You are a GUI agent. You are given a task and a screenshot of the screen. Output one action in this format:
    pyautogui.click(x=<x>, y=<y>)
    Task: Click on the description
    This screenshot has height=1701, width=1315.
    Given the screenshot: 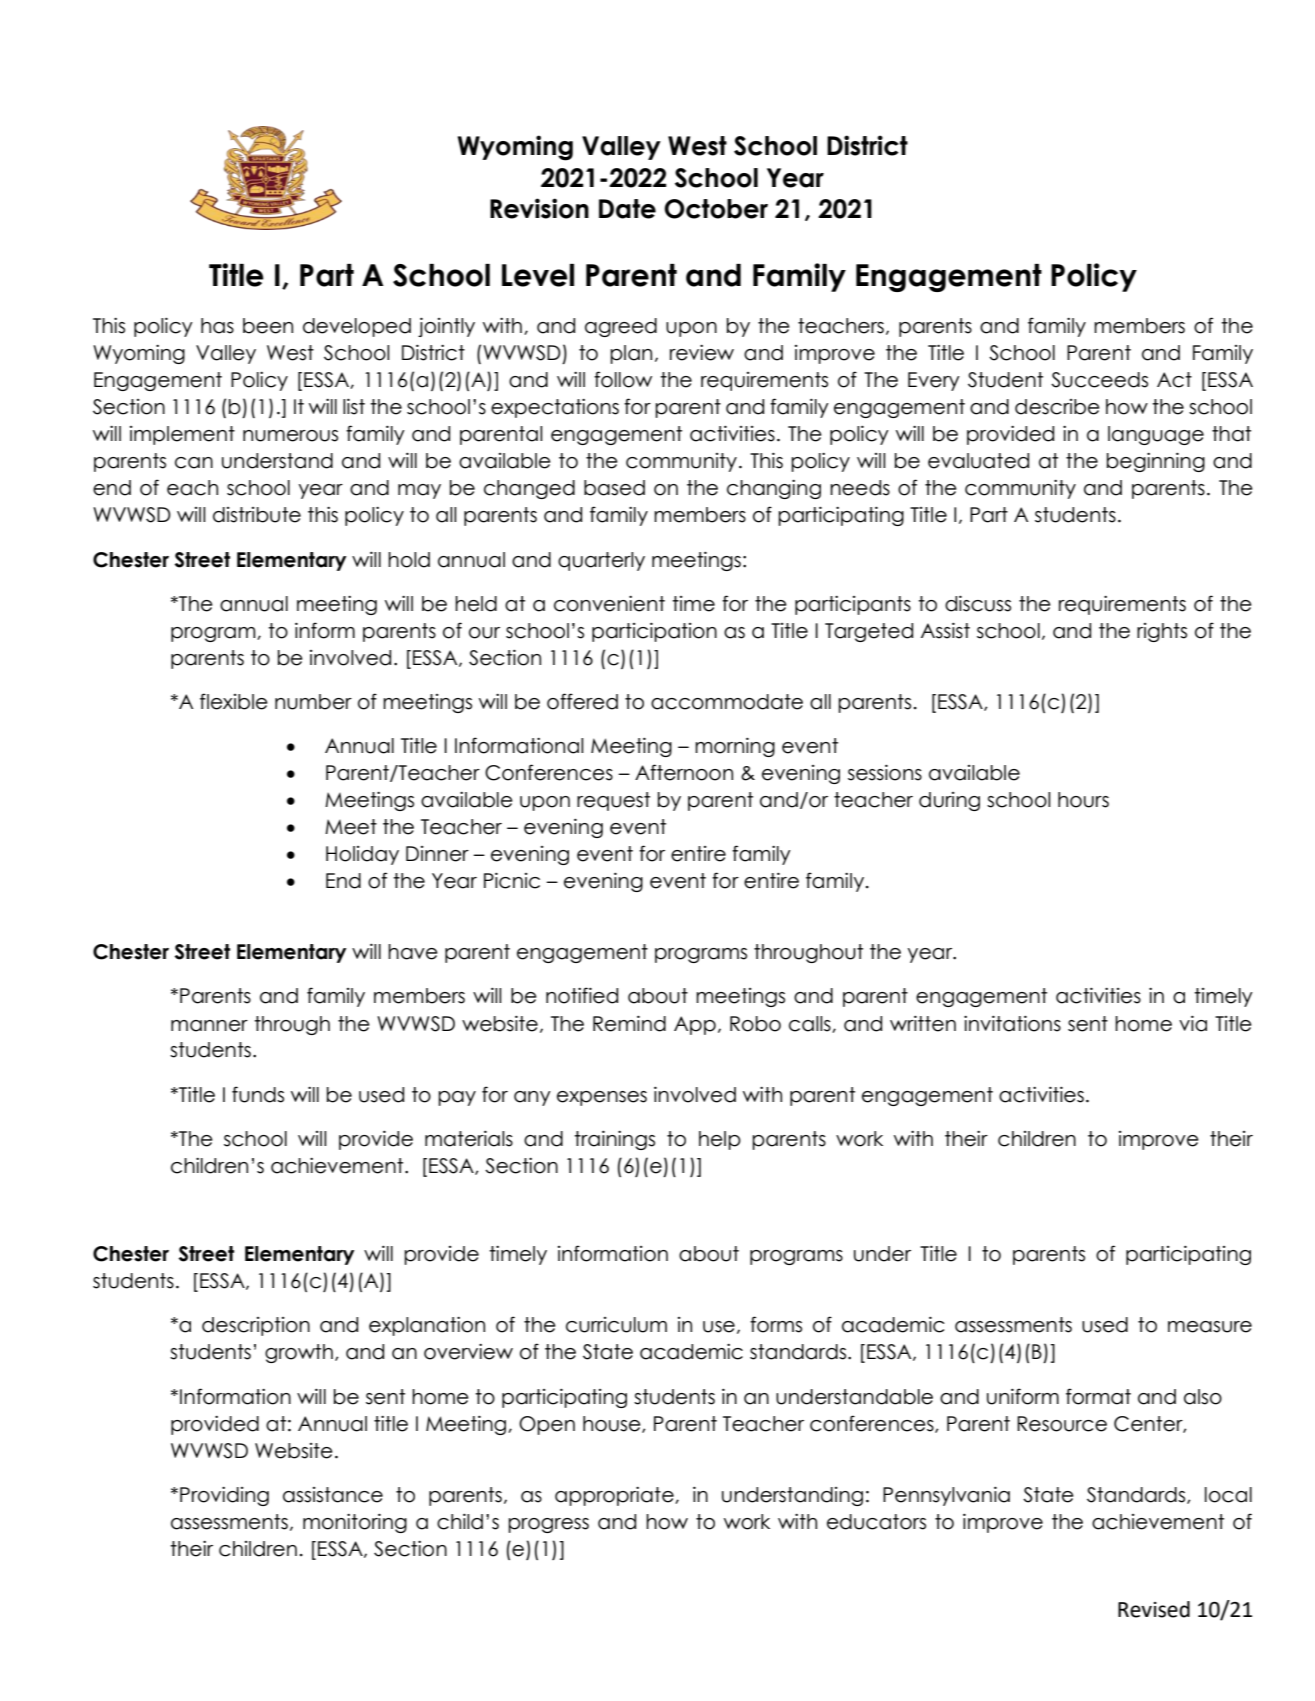 What is the action you would take?
    pyautogui.click(x=256, y=1326)
